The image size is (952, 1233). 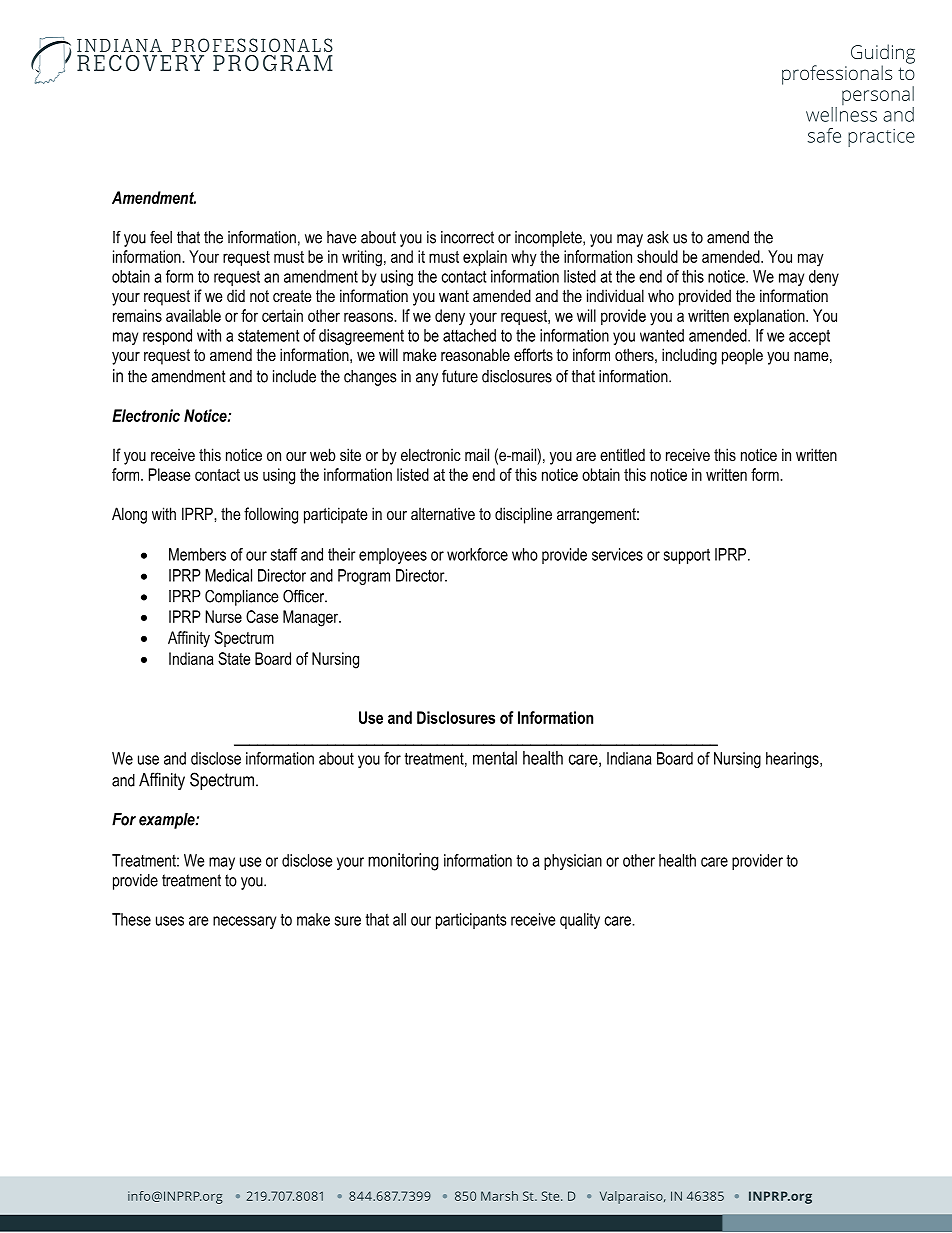 I want to click on feel, so click(x=161, y=237).
